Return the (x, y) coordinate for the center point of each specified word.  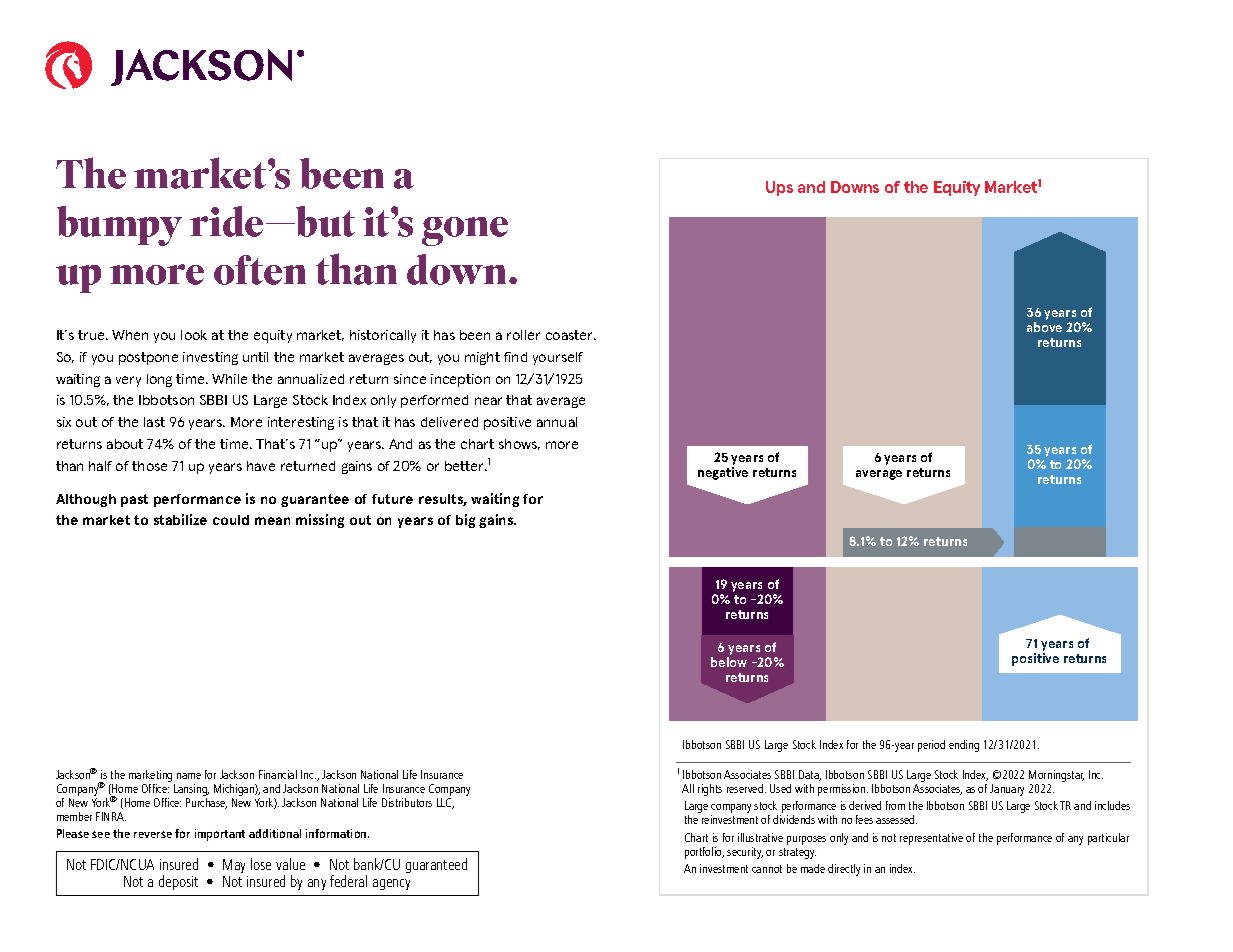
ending (964, 746)
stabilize (180, 519)
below (729, 662)
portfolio (704, 853)
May (235, 868)
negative (723, 473)
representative (931, 839)
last (154, 422)
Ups (779, 188)
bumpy (119, 226)
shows (519, 444)
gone (465, 231)
